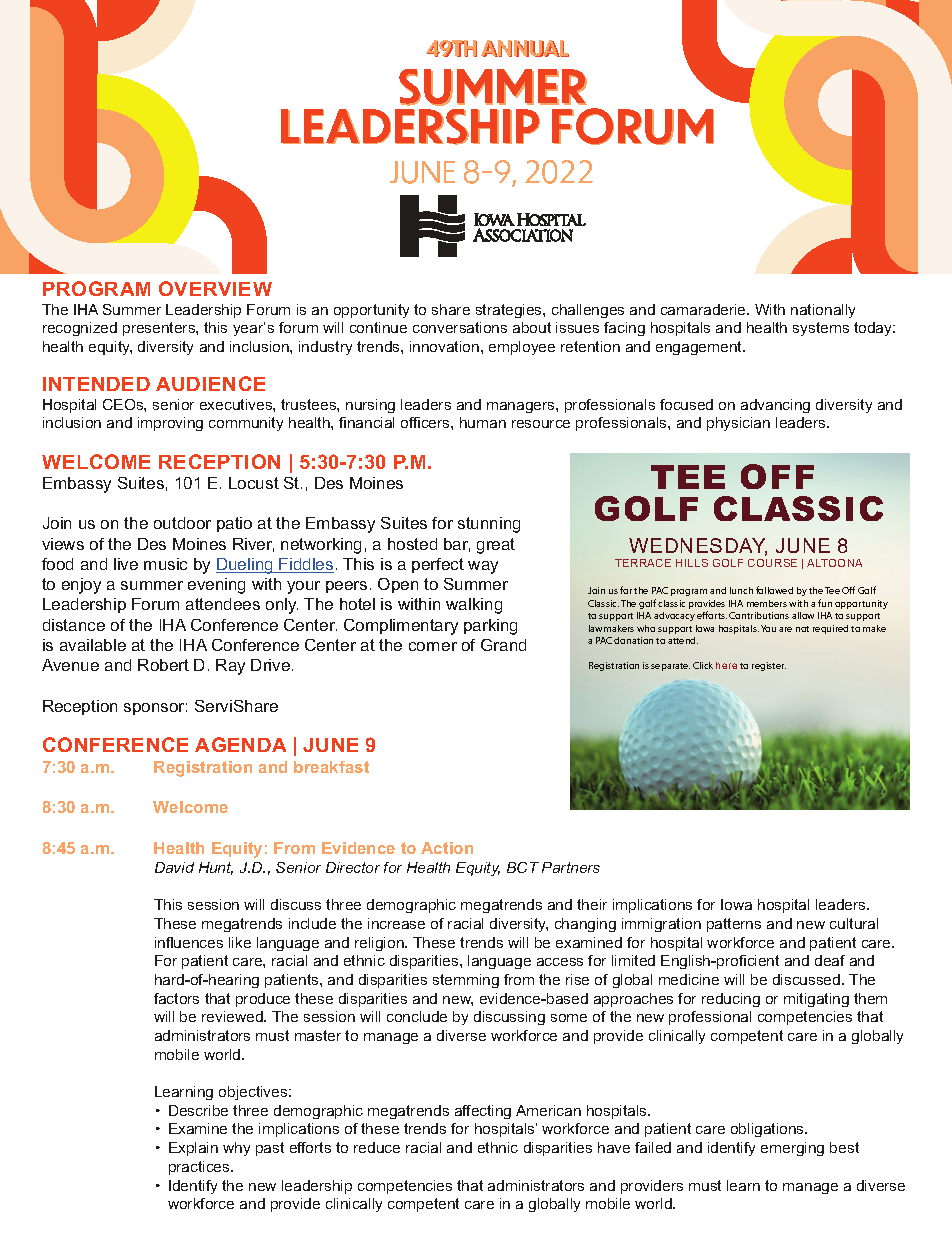 The height and width of the screenshot is (1233, 952). I want to click on nationally, so click(823, 311).
